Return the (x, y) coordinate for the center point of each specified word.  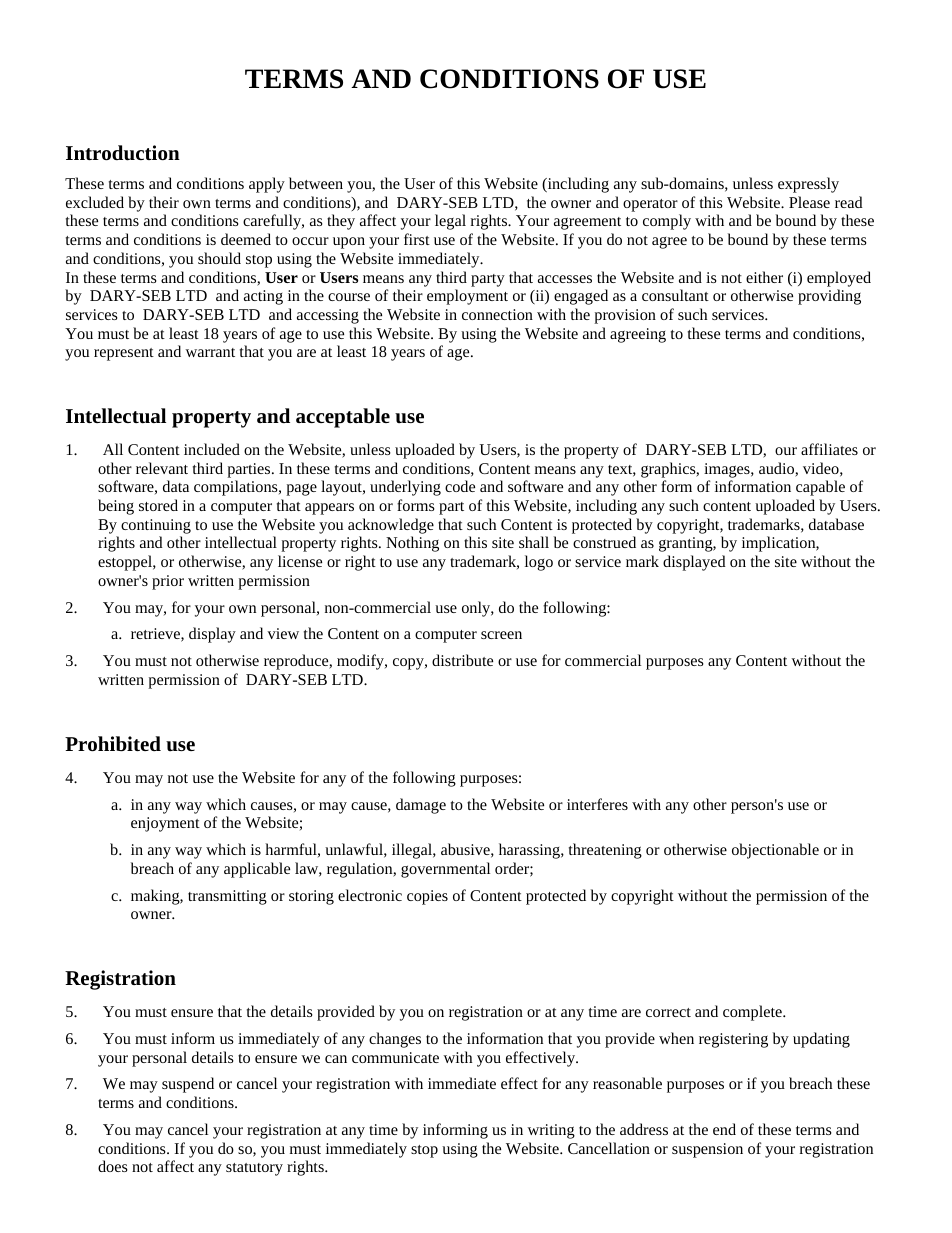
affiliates (829, 449)
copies (427, 897)
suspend (188, 1085)
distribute (462, 660)
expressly (808, 185)
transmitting (227, 897)
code (460, 486)
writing (551, 1131)
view (283, 633)
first (417, 239)
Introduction (123, 153)
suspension (707, 1150)
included (212, 449)
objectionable (775, 851)
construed (604, 542)
